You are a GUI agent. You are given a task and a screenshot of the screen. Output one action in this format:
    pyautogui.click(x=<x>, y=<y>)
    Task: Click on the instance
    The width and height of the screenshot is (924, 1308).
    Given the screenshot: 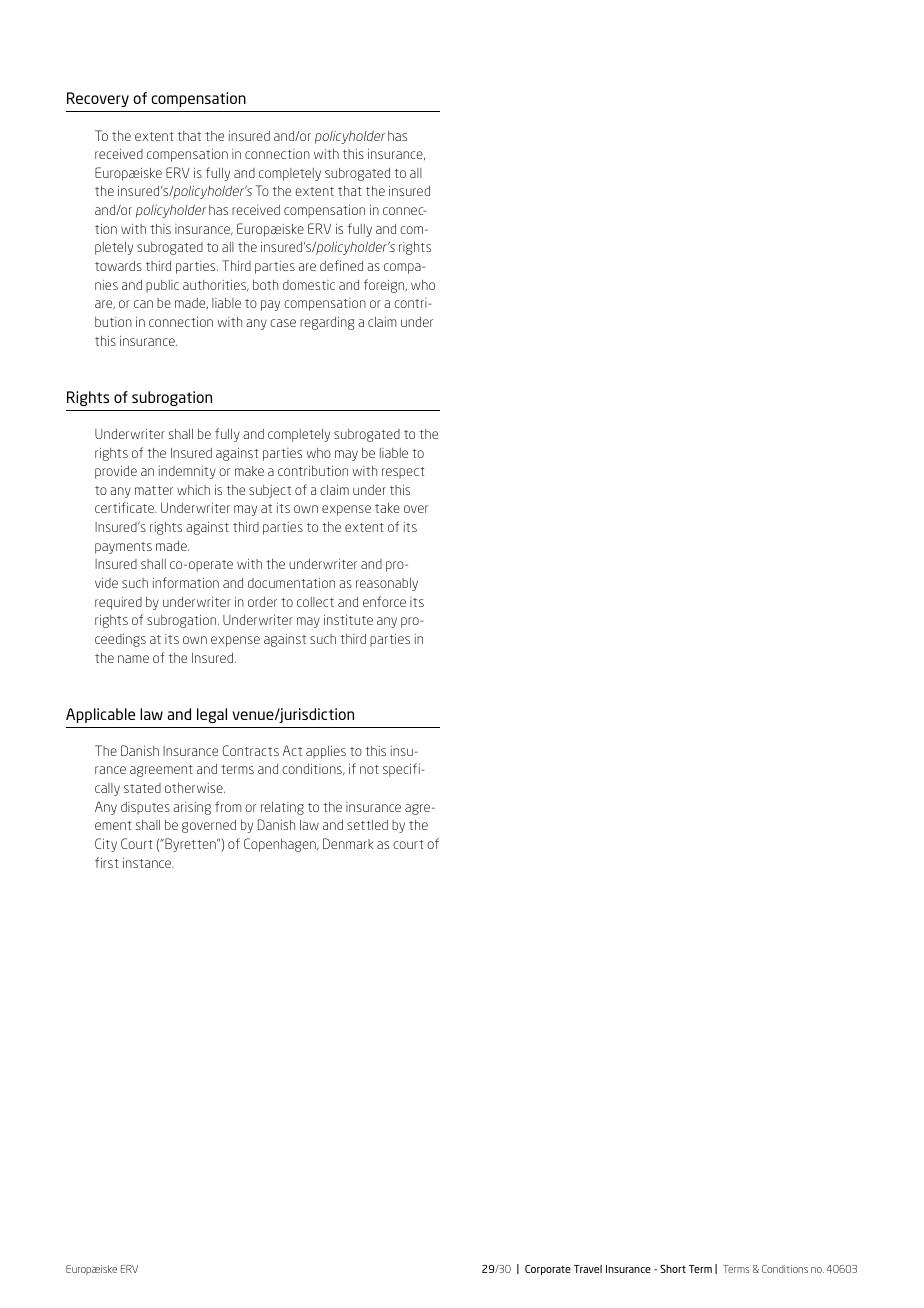 What is the action you would take?
    pyautogui.click(x=148, y=862)
